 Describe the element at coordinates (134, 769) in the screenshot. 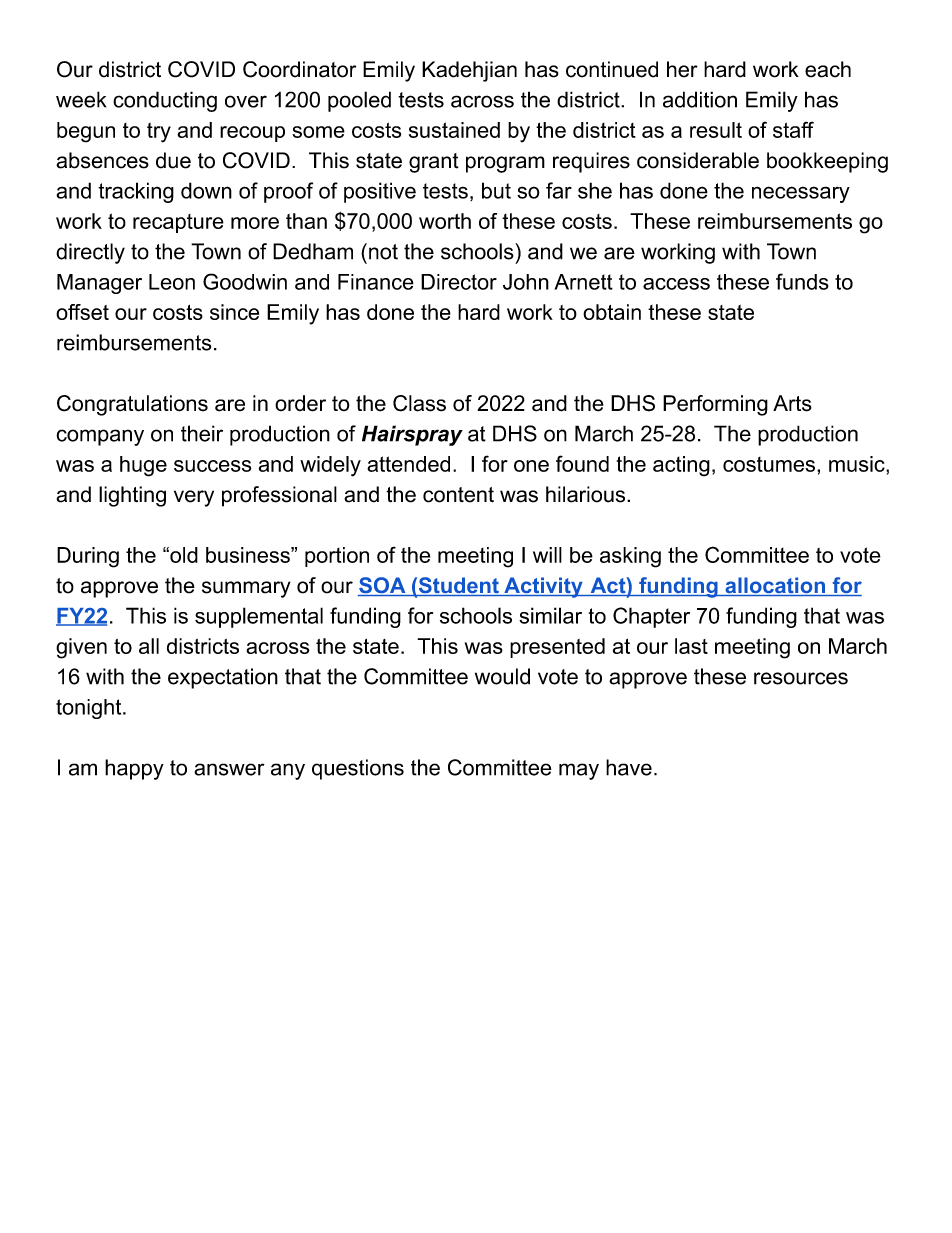

I see `happy` at that location.
